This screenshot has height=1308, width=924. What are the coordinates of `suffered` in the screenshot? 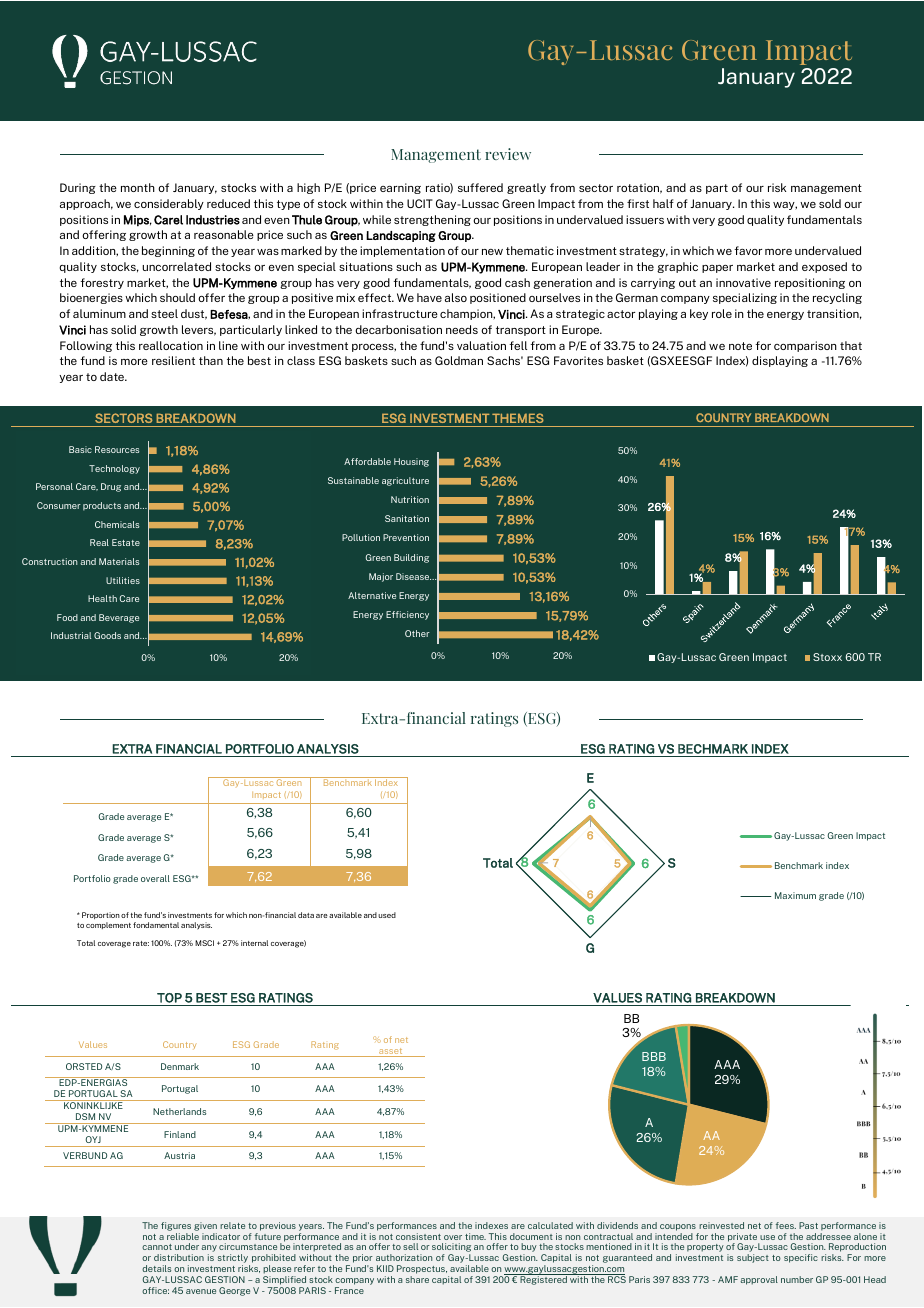 It's located at (480, 187).
